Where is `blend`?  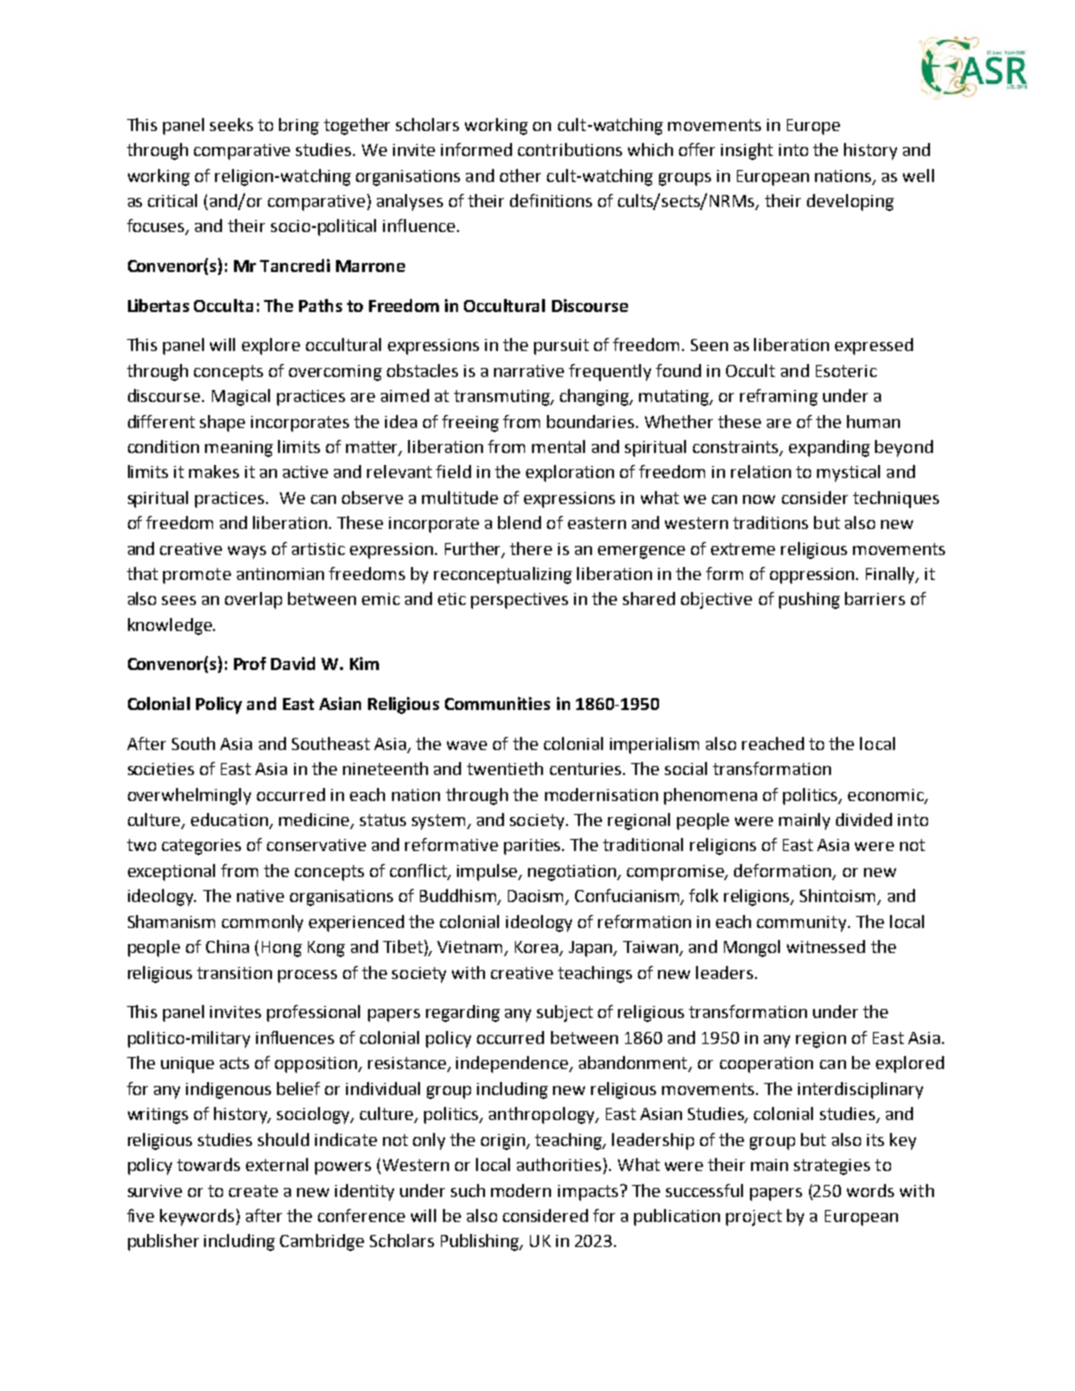
blend is located at coordinates (519, 522).
